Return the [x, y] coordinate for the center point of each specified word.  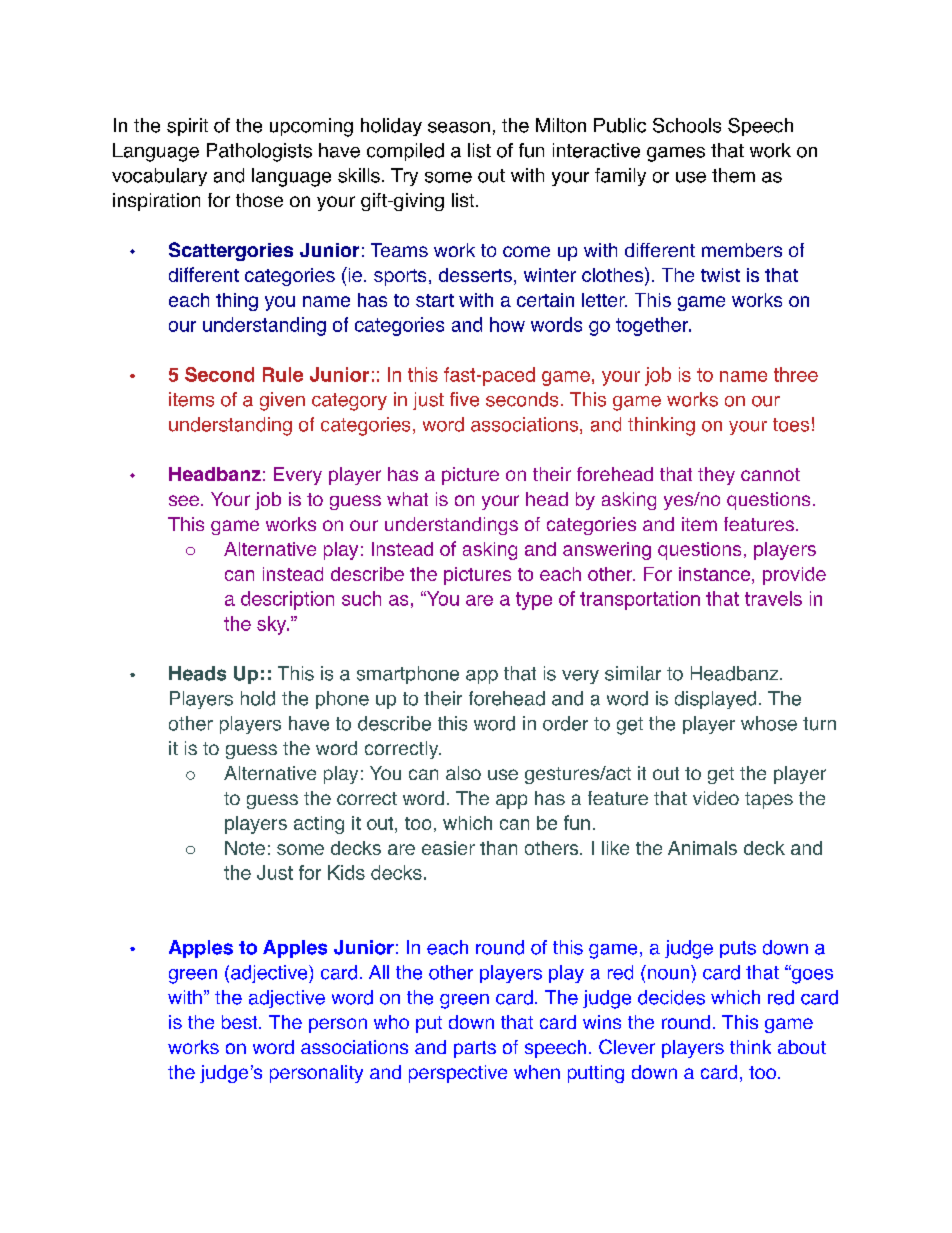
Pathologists [259, 152]
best [241, 1022]
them [733, 175]
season [459, 127]
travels [773, 598]
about [802, 1047]
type [534, 601]
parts [475, 1049]
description [287, 600]
